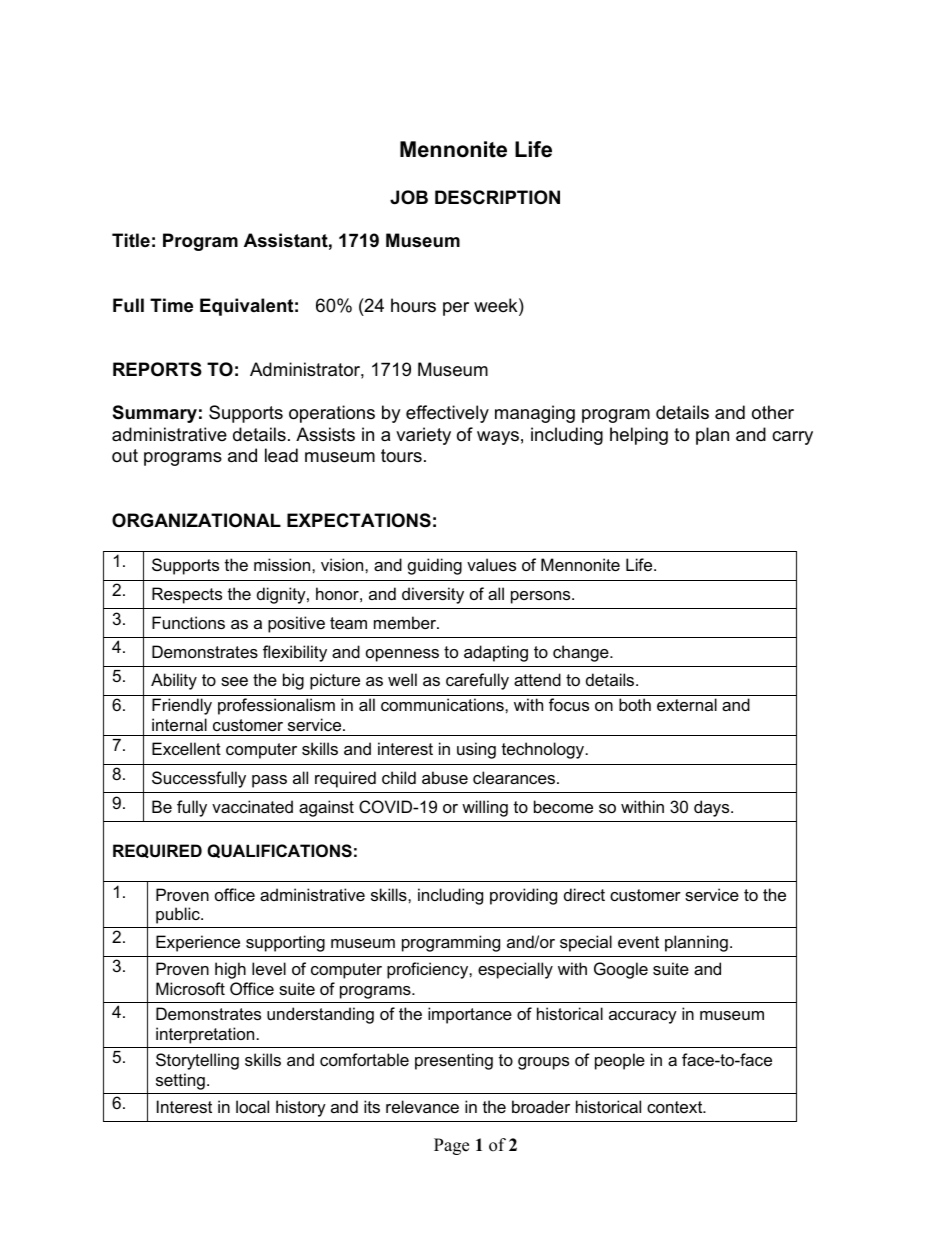 The height and width of the screenshot is (1233, 952). I want to click on ORGANIZATIONAL, so click(196, 520).
